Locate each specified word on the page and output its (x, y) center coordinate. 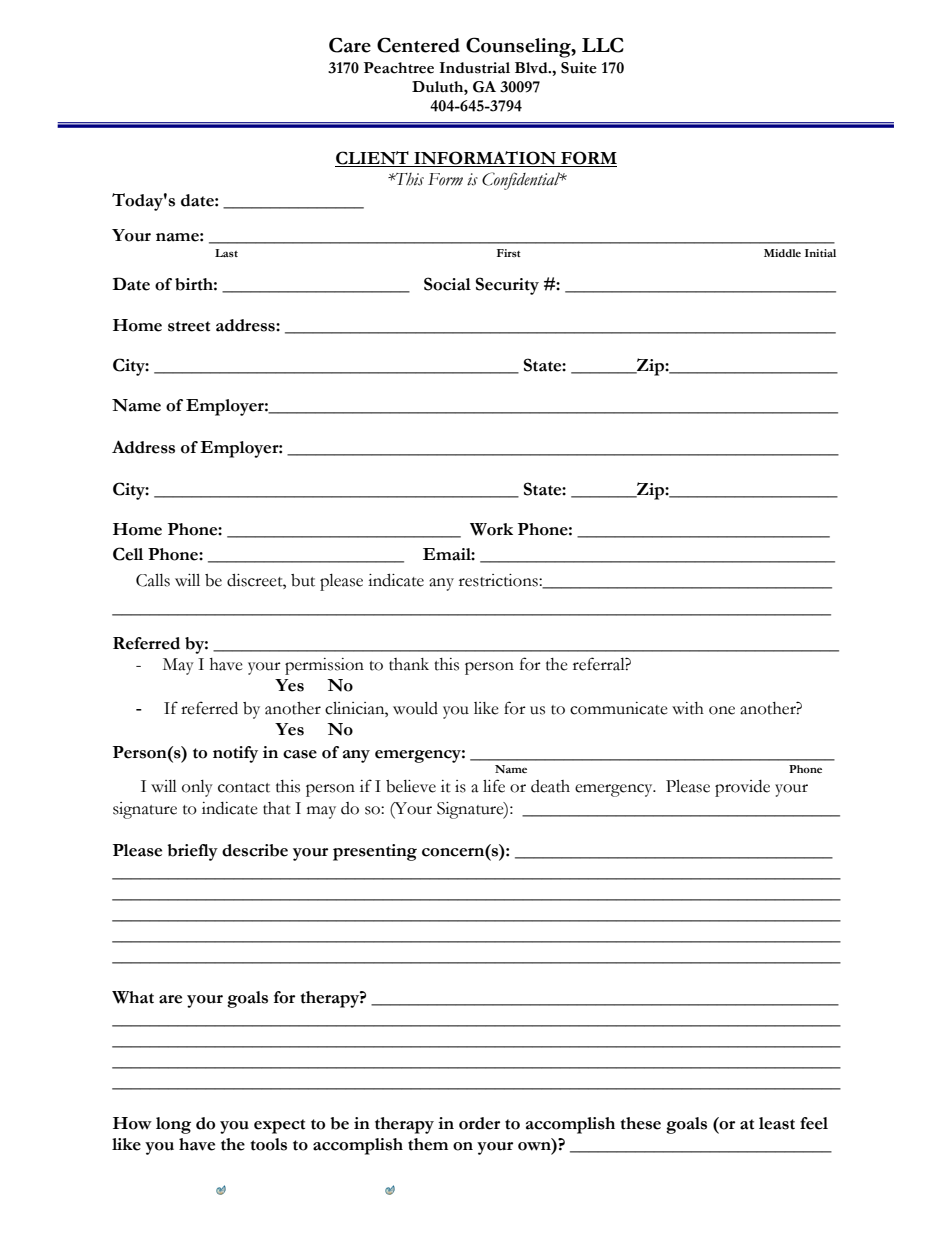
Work (491, 529)
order (479, 1123)
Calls (153, 580)
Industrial (474, 68)
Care (350, 45)
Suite (579, 68)
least (777, 1123)
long (173, 1125)
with (688, 708)
